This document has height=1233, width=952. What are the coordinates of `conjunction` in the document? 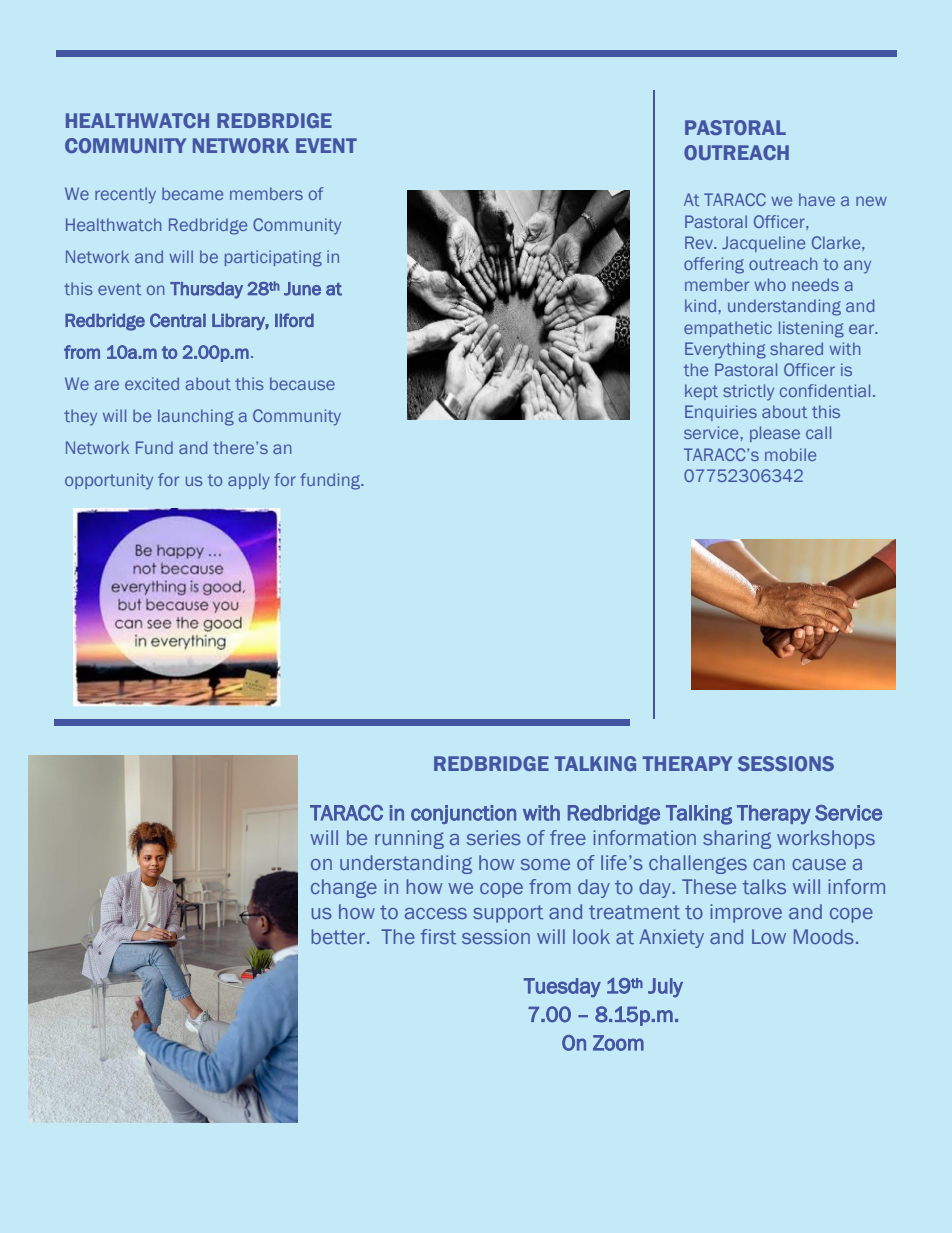 It's located at (463, 814).
